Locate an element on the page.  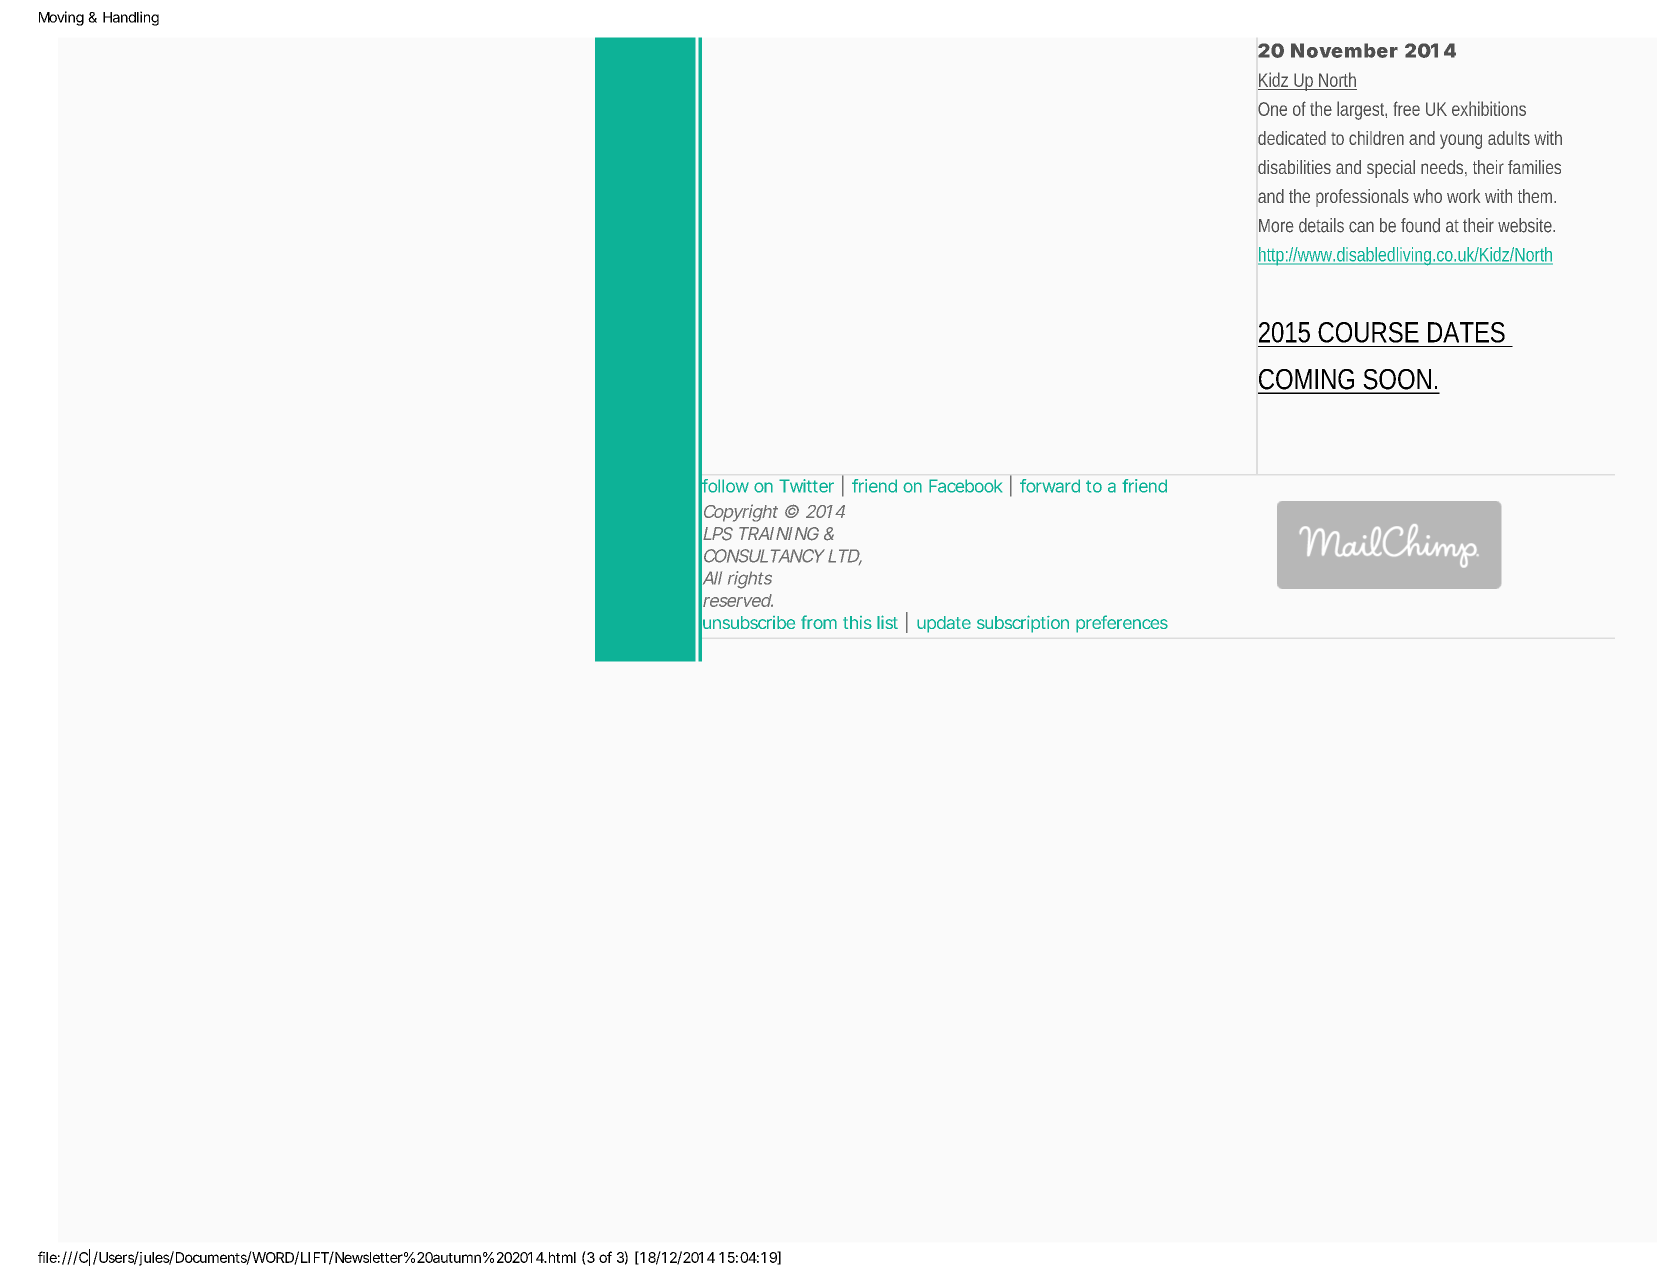
disabilities is located at coordinates (1294, 167).
